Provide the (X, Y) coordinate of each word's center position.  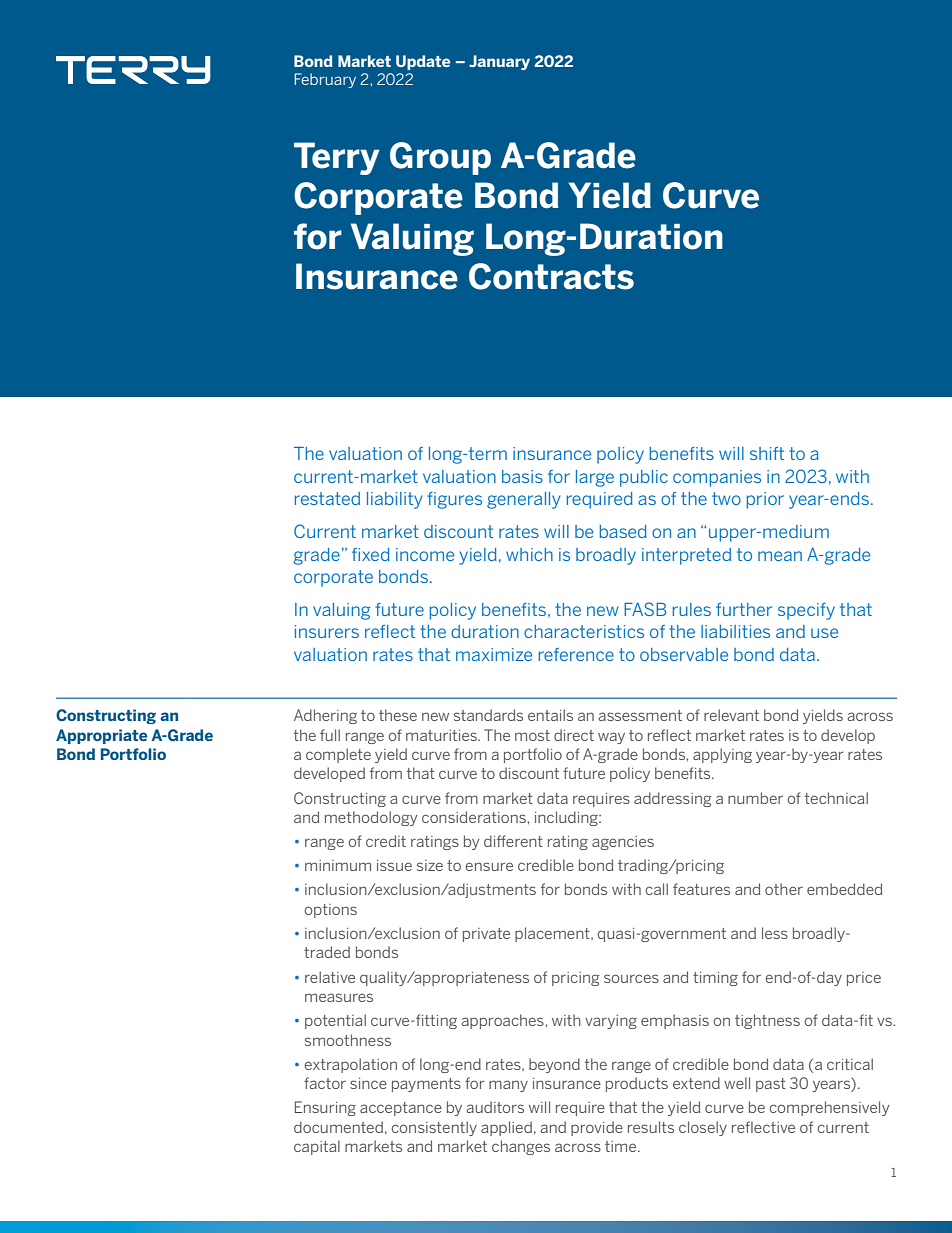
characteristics (584, 631)
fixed (371, 554)
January (499, 62)
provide (597, 1128)
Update (423, 62)
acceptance (401, 1109)
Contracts (551, 276)
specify (806, 611)
